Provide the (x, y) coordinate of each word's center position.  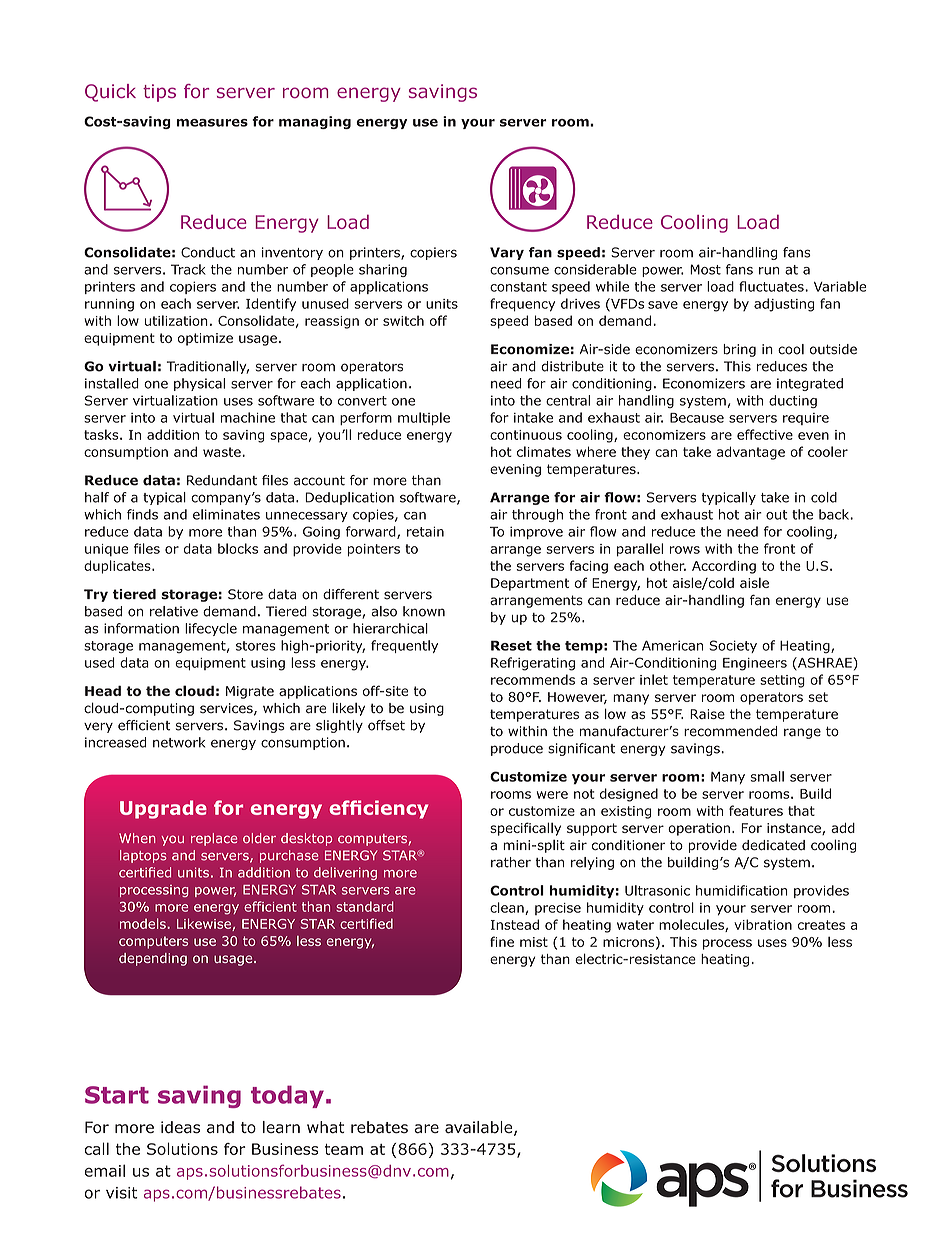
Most (705, 269)
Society (733, 646)
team (344, 1149)
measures (212, 123)
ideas (180, 1127)
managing (315, 122)
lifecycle (211, 629)
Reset (511, 645)
